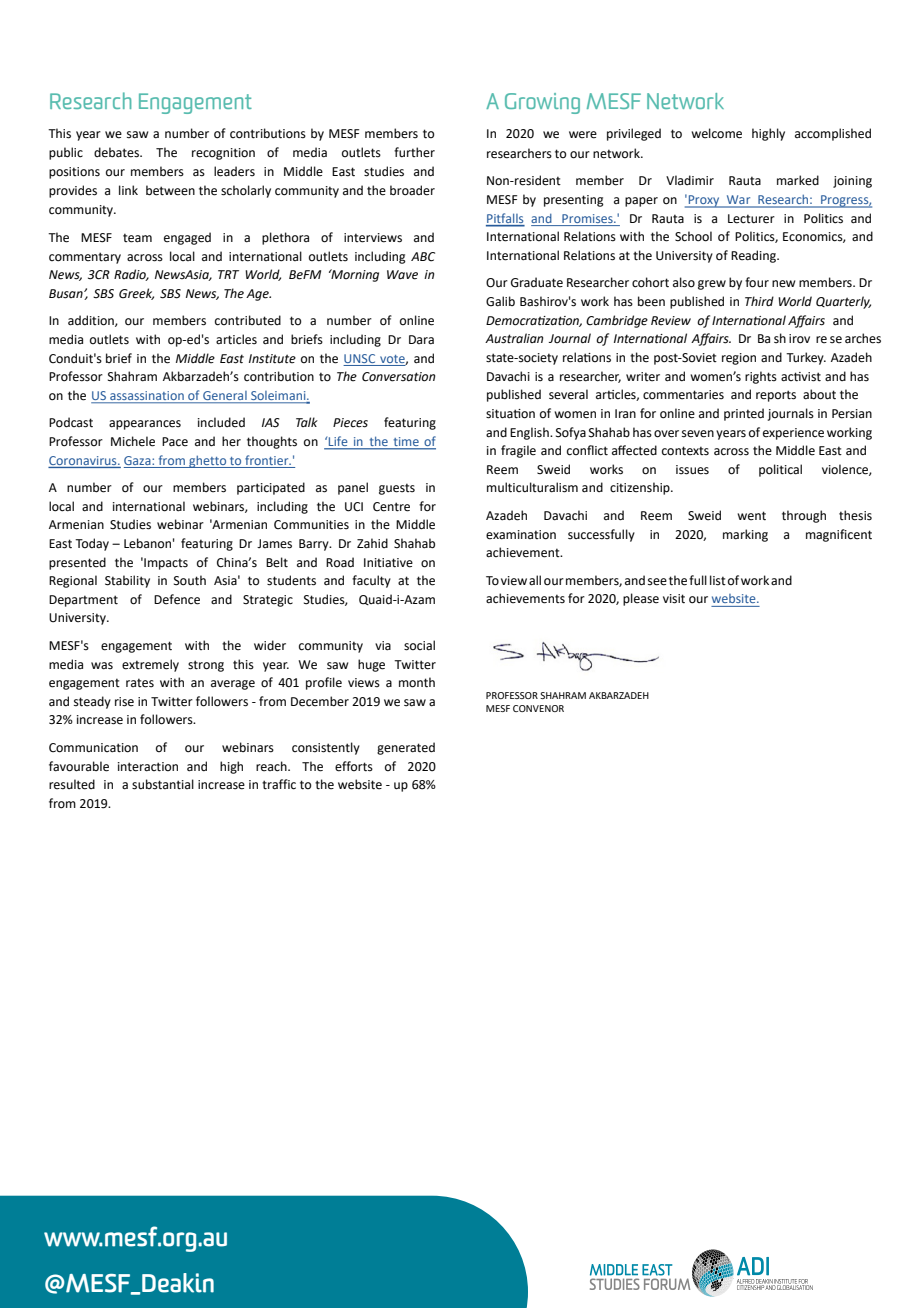  I want to click on interaction, so click(148, 767).
